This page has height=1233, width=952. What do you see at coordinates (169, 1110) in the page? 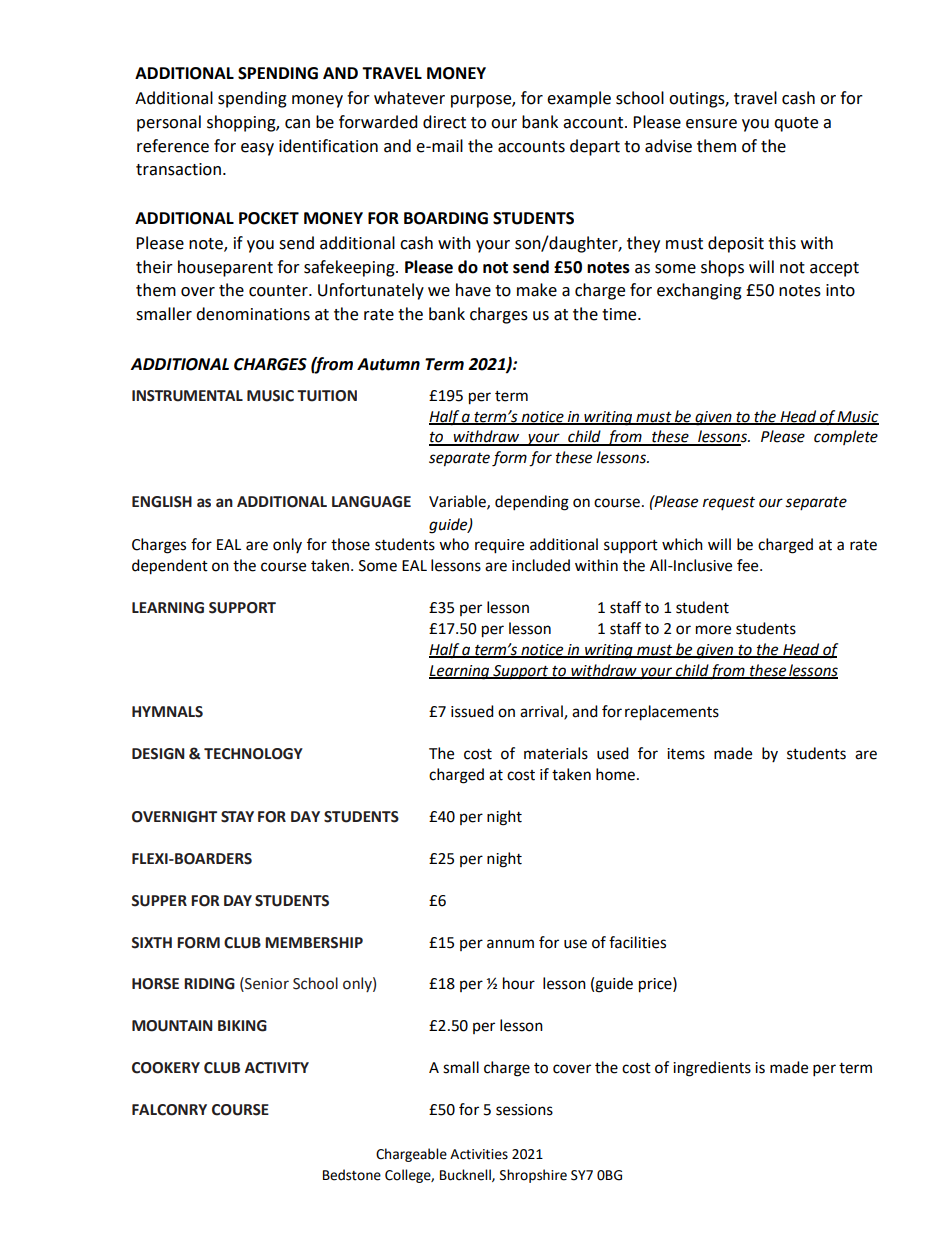
I see `FALCONRY` at bounding box center [169, 1110].
